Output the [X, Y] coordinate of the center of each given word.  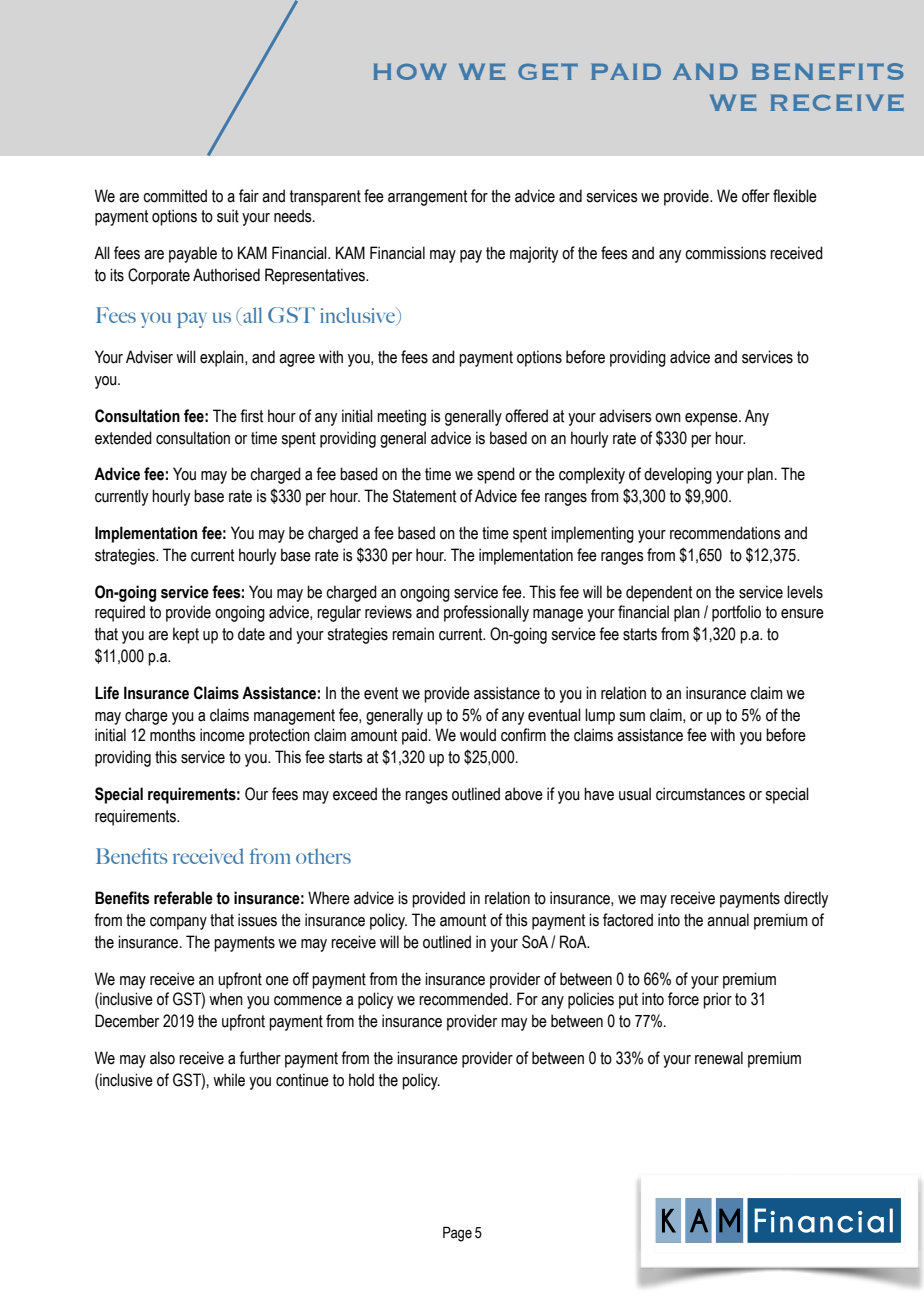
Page [457, 1234]
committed [175, 196]
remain [413, 634]
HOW [410, 71]
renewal [719, 1058]
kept [186, 635]
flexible [795, 196]
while [229, 1080]
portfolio [736, 613]
